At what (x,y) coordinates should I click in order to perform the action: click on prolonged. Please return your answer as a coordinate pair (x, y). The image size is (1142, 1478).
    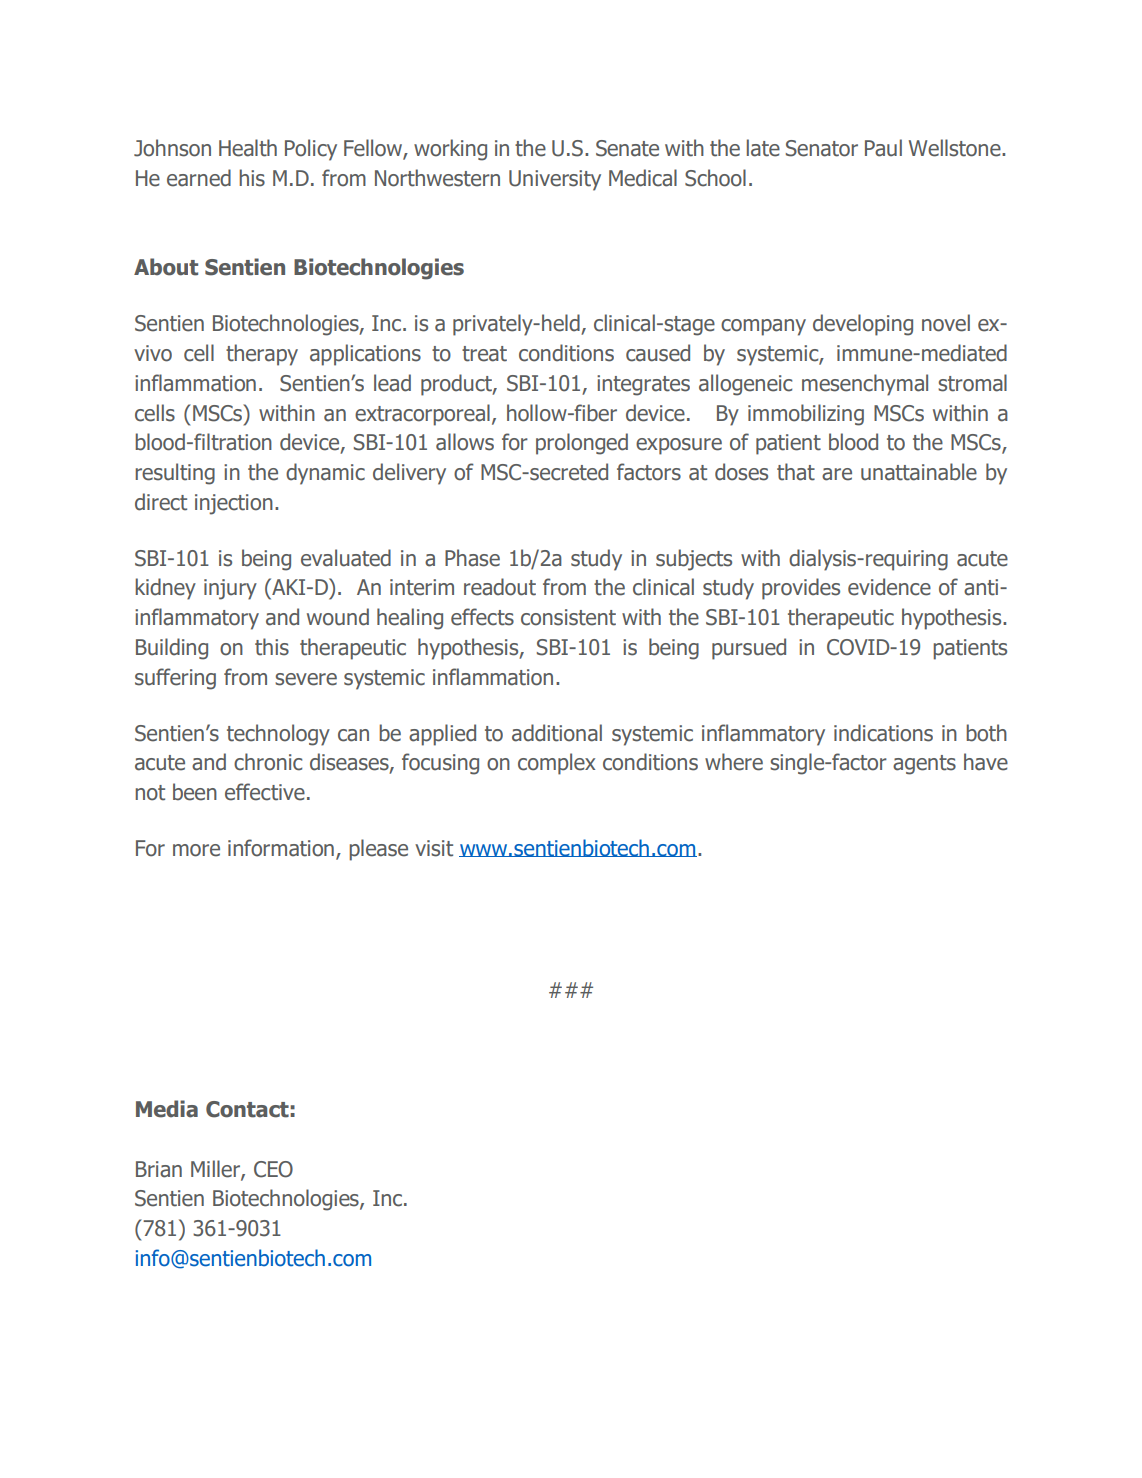
    Looking at the image, I should click on (582, 444).
